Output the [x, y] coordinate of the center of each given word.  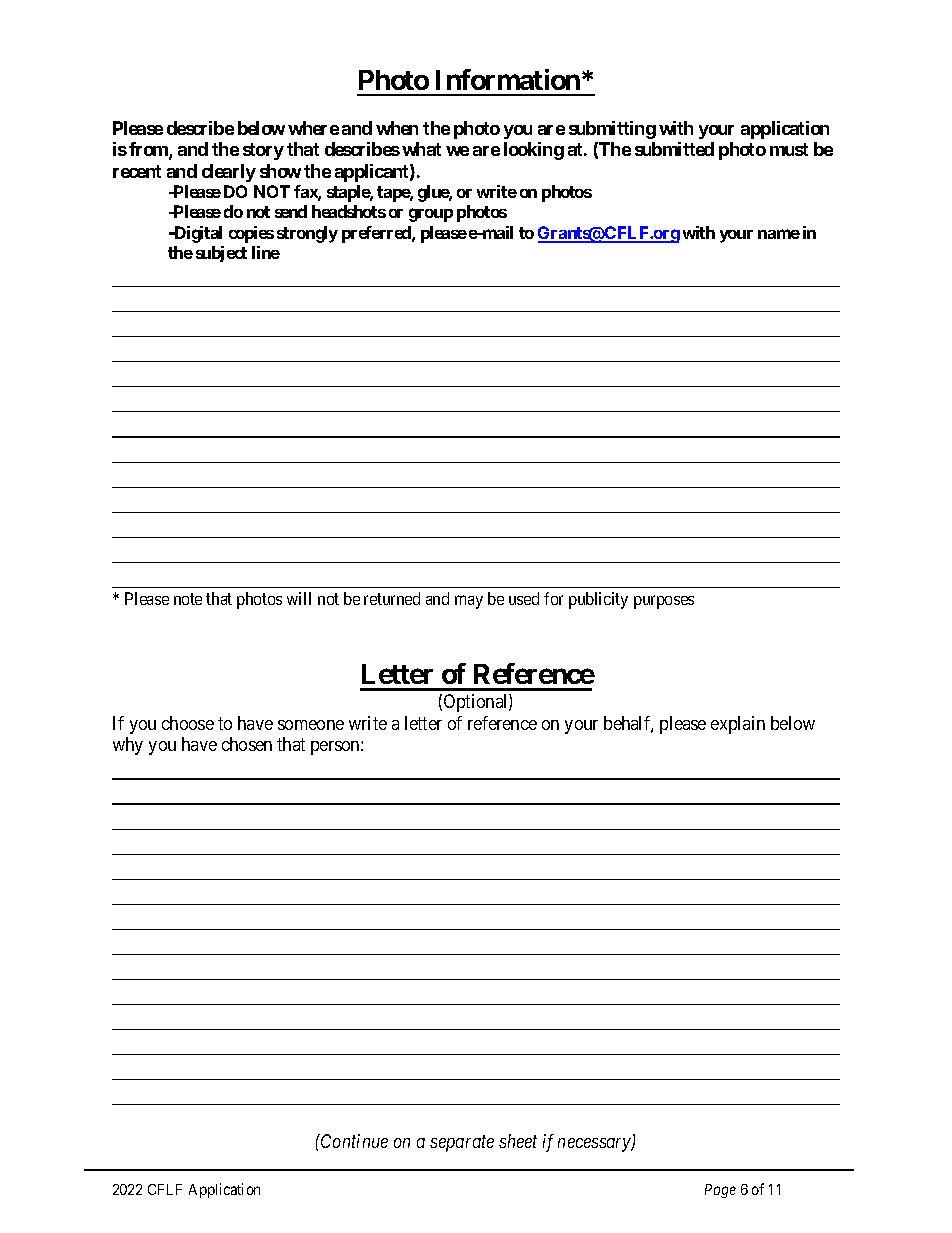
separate [462, 1144]
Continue [353, 1141]
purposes [664, 602]
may [469, 602]
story [263, 151]
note [188, 599]
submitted [674, 149]
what [421, 149]
